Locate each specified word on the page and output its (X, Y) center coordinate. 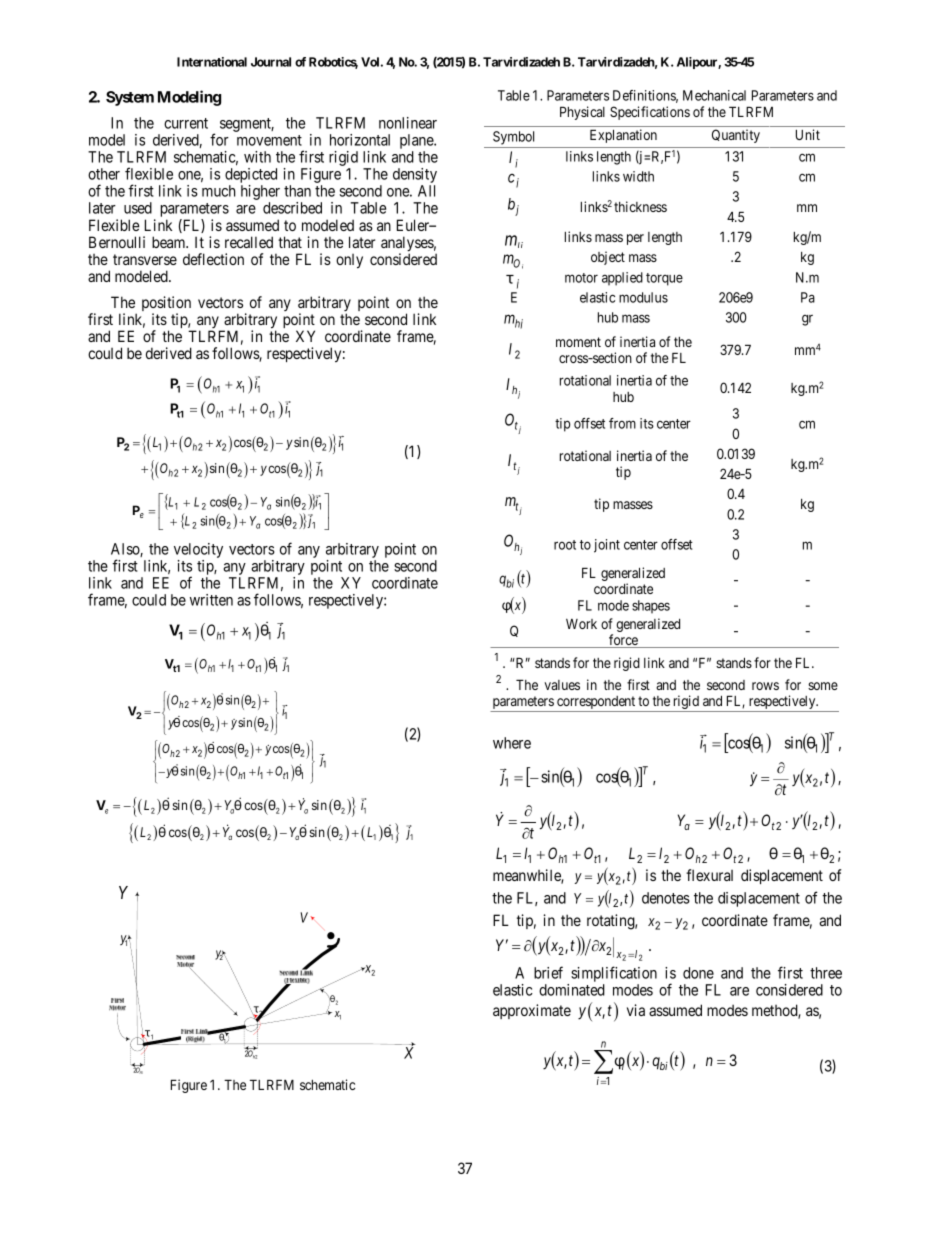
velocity (198, 552)
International (212, 62)
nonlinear (408, 123)
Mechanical (714, 95)
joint (607, 546)
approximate (532, 1011)
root (565, 545)
